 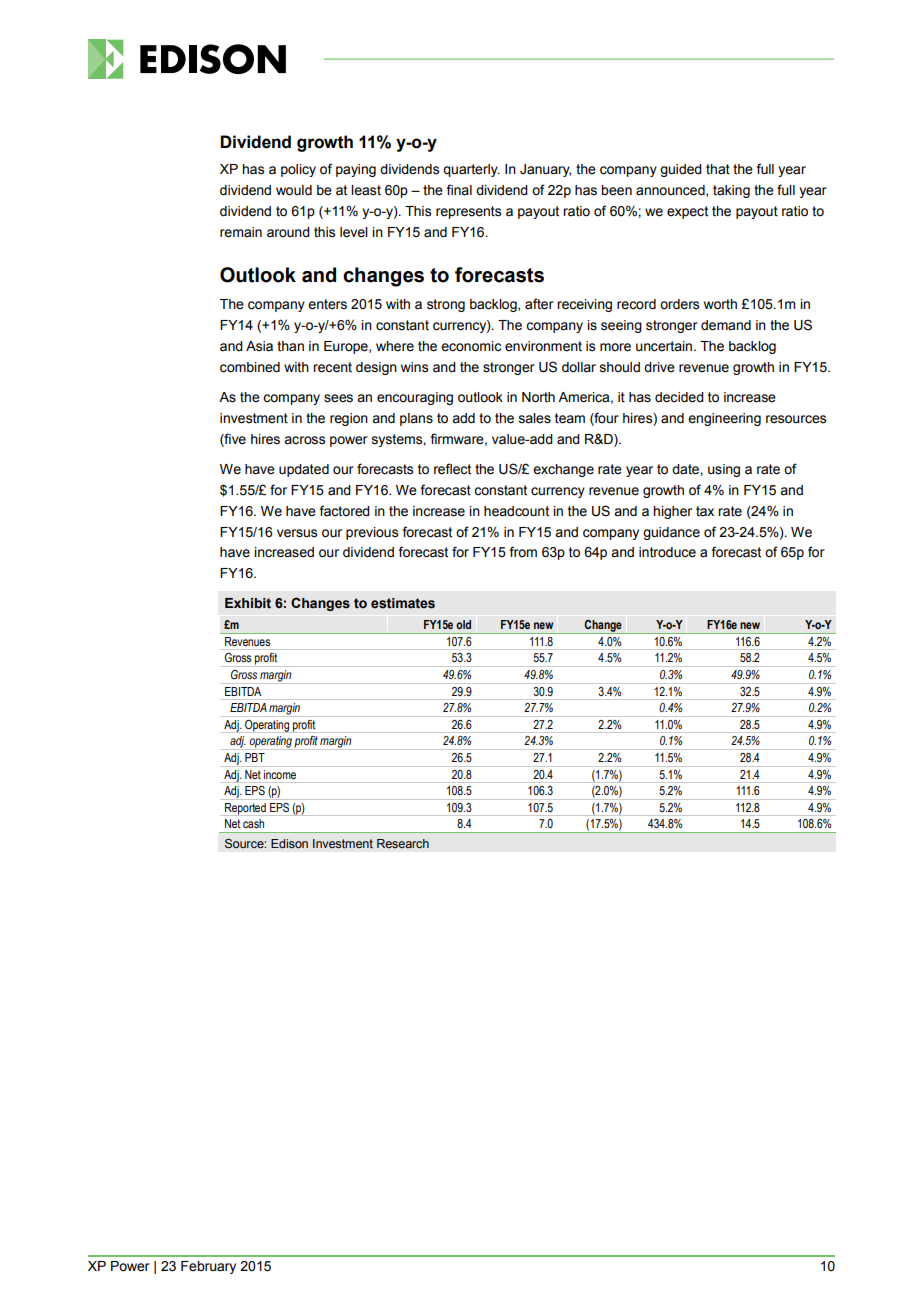 I want to click on old, so click(x=463, y=624).
